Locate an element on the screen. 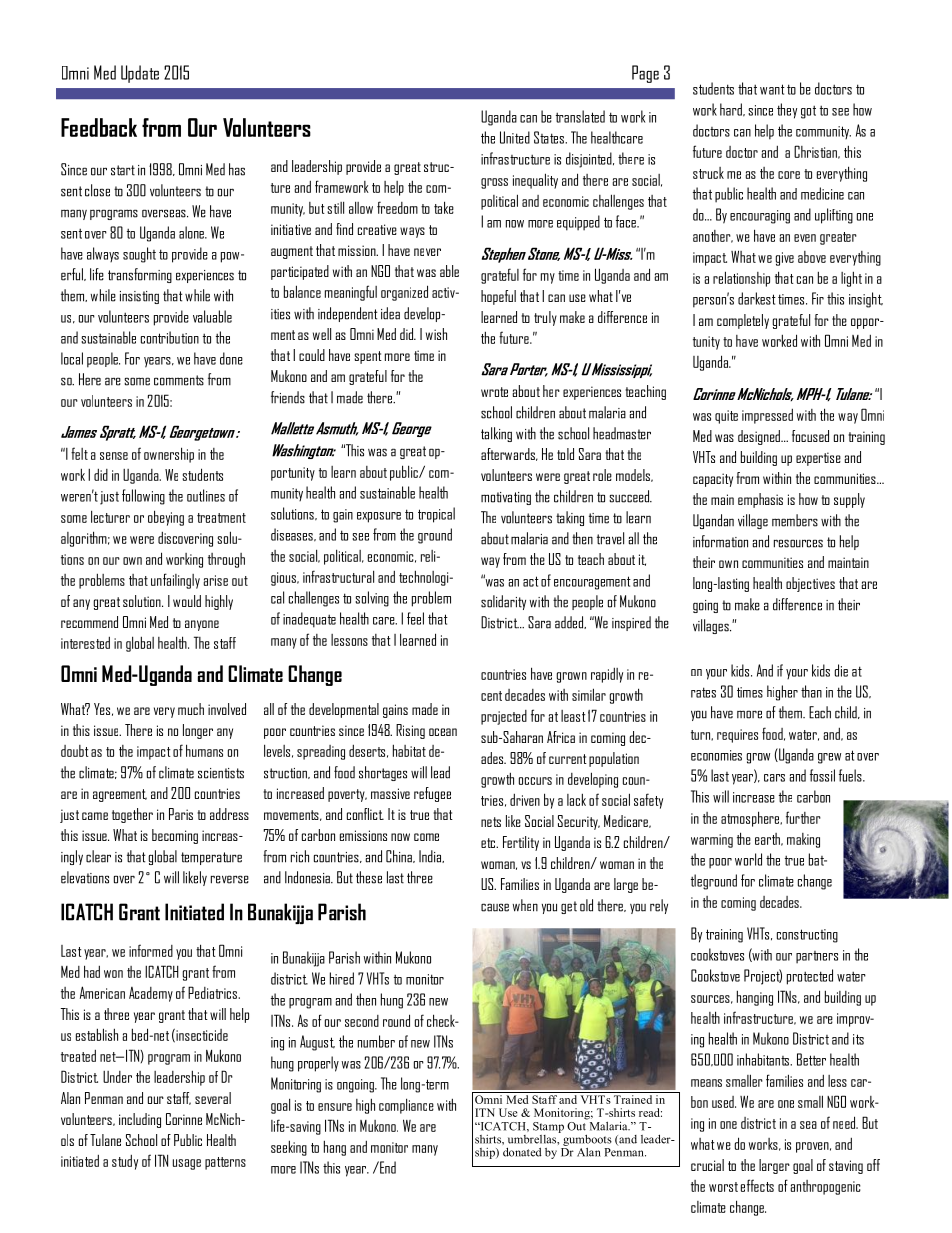  talking is located at coordinates (496, 434).
